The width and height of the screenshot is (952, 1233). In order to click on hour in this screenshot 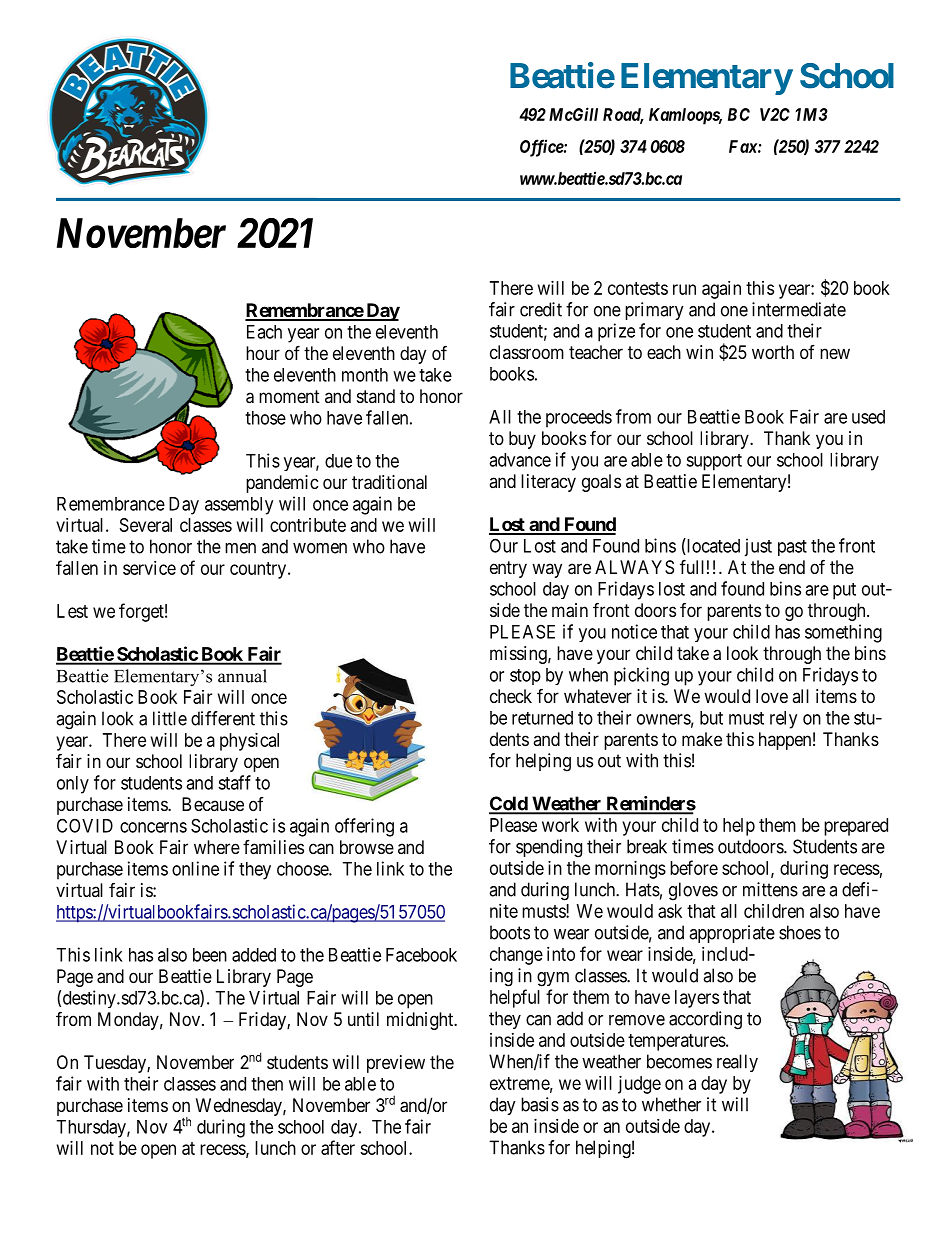, I will do `click(263, 353)`.
